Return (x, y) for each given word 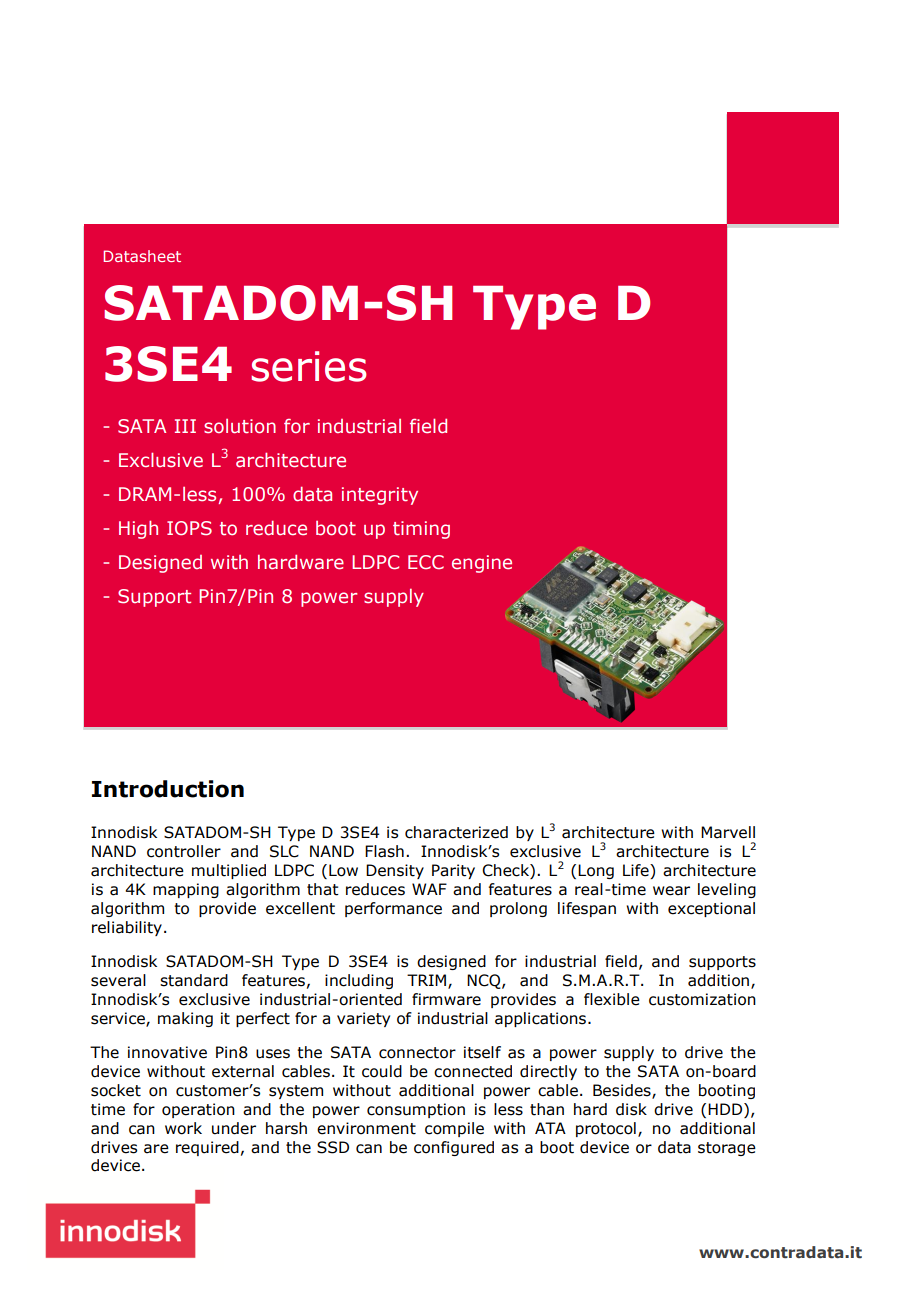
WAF (429, 889)
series (309, 366)
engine (482, 564)
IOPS (189, 528)
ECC (426, 562)
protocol (606, 1129)
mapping (186, 890)
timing (421, 530)
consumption (416, 1110)
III (185, 426)
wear (671, 891)
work (183, 1128)
